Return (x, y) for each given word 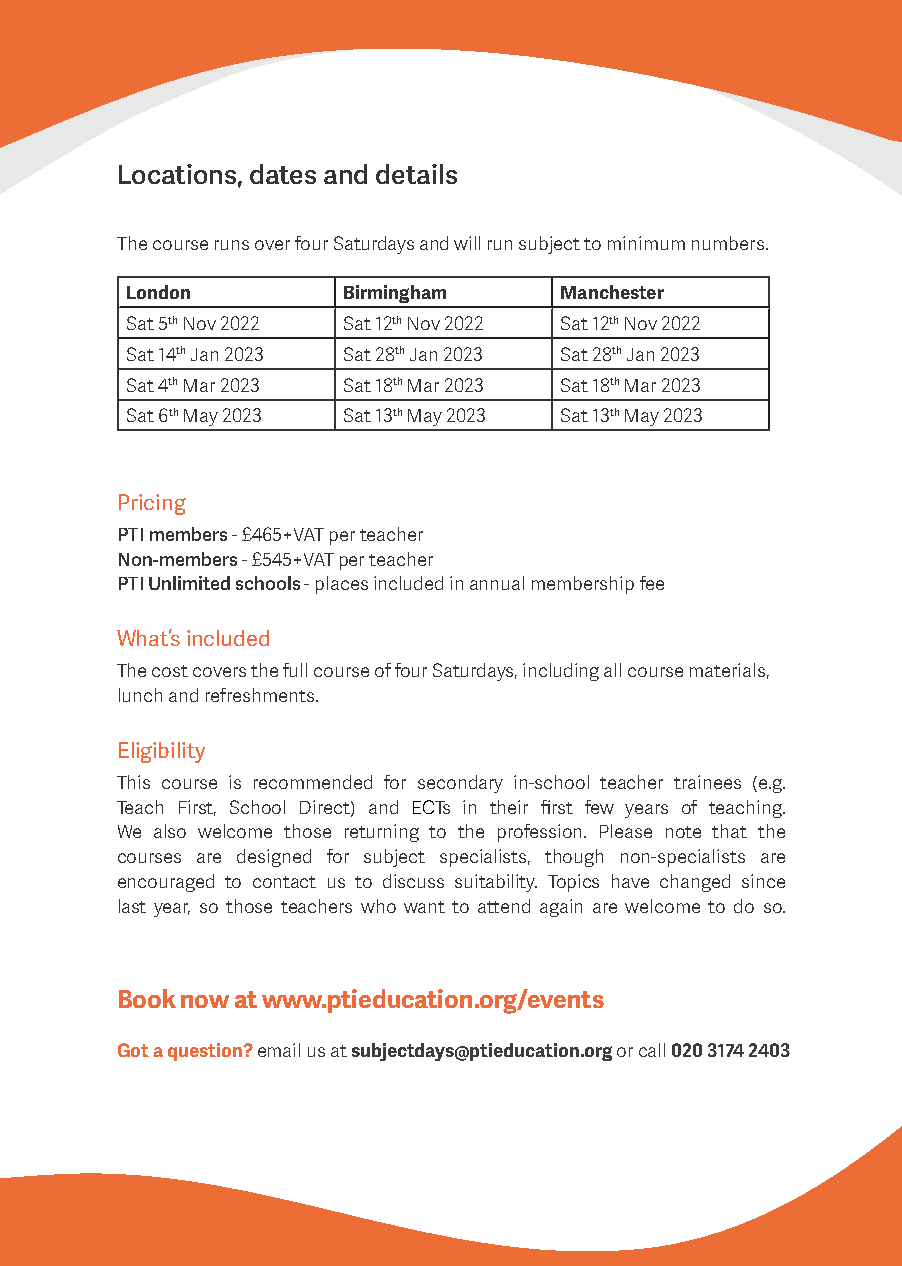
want (424, 907)
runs (232, 245)
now (205, 1001)
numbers (728, 243)
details (416, 174)
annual (497, 583)
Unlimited (189, 583)
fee (652, 583)
